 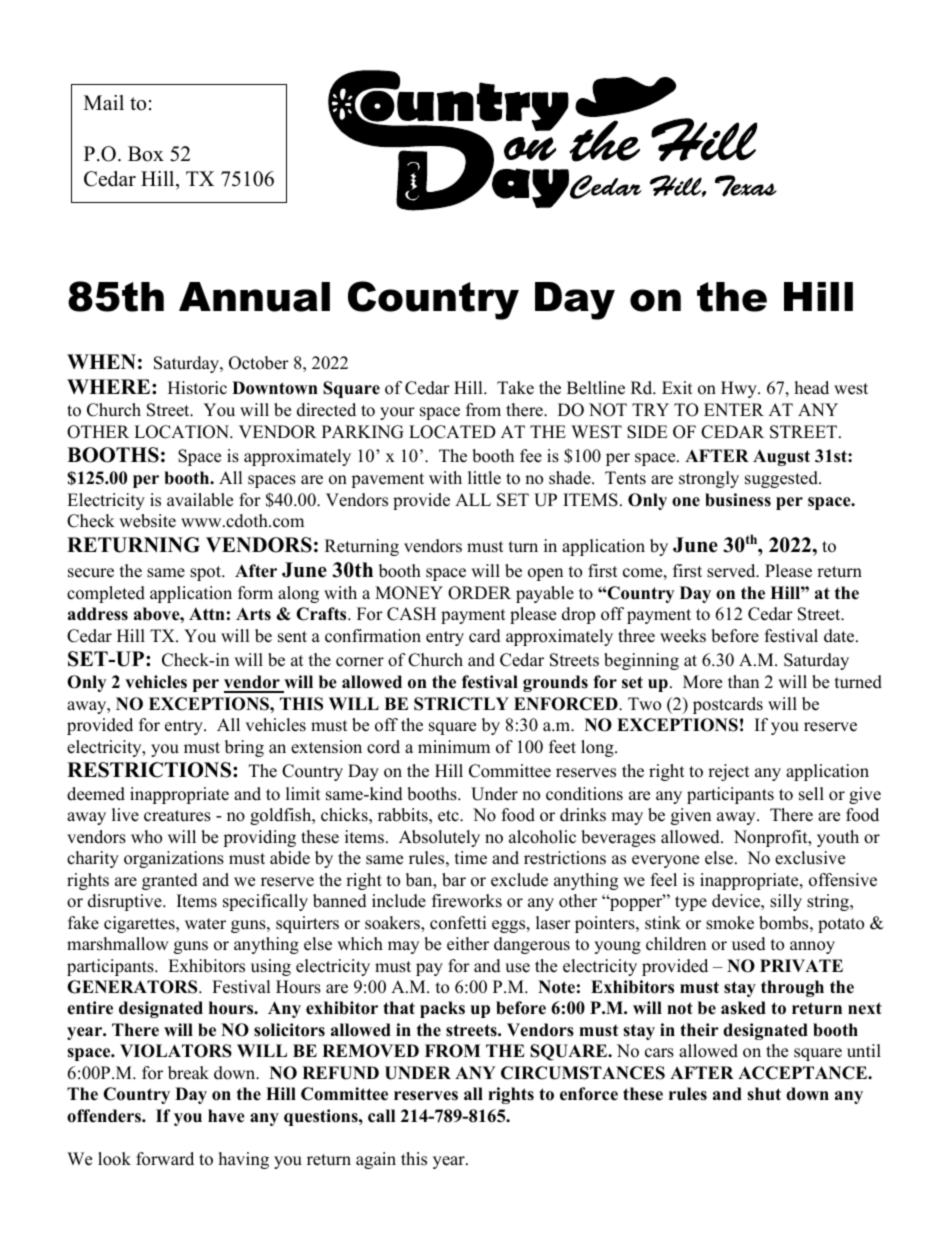 What do you see at coordinates (177, 816) in the screenshot?
I see `creatures` at bounding box center [177, 816].
